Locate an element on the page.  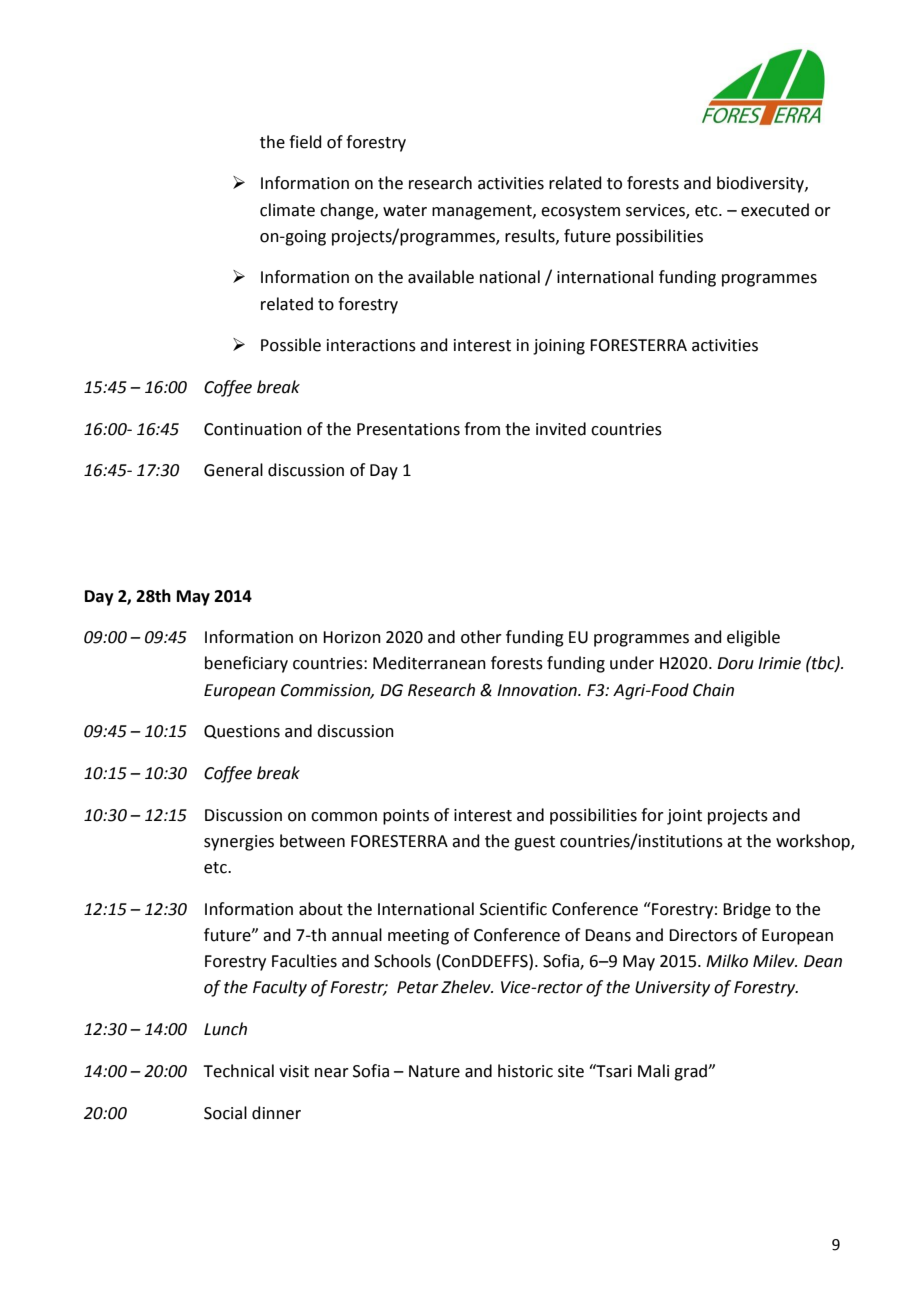
visit is located at coordinates (294, 1071).
